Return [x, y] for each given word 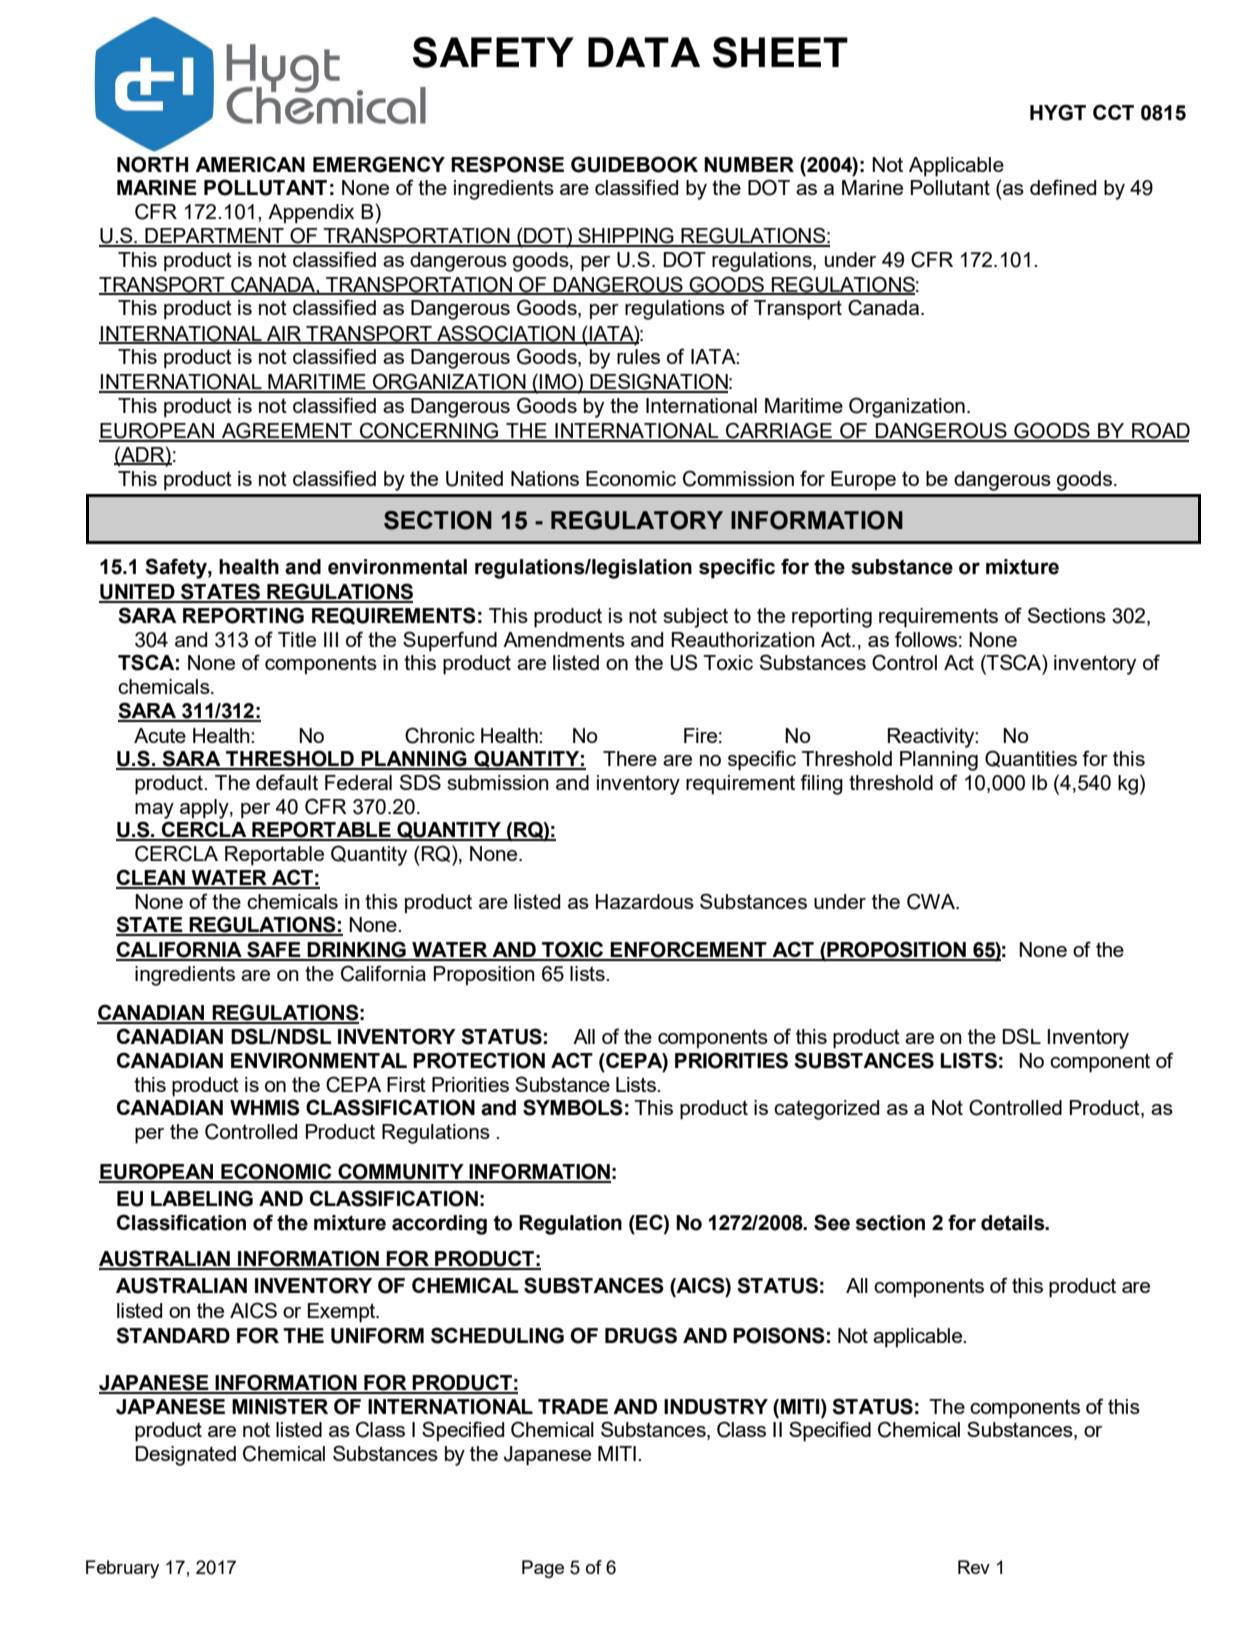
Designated [185, 1456]
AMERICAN [250, 164]
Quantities [1031, 758]
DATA [644, 52]
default [287, 782]
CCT [1113, 112]
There [630, 758]
